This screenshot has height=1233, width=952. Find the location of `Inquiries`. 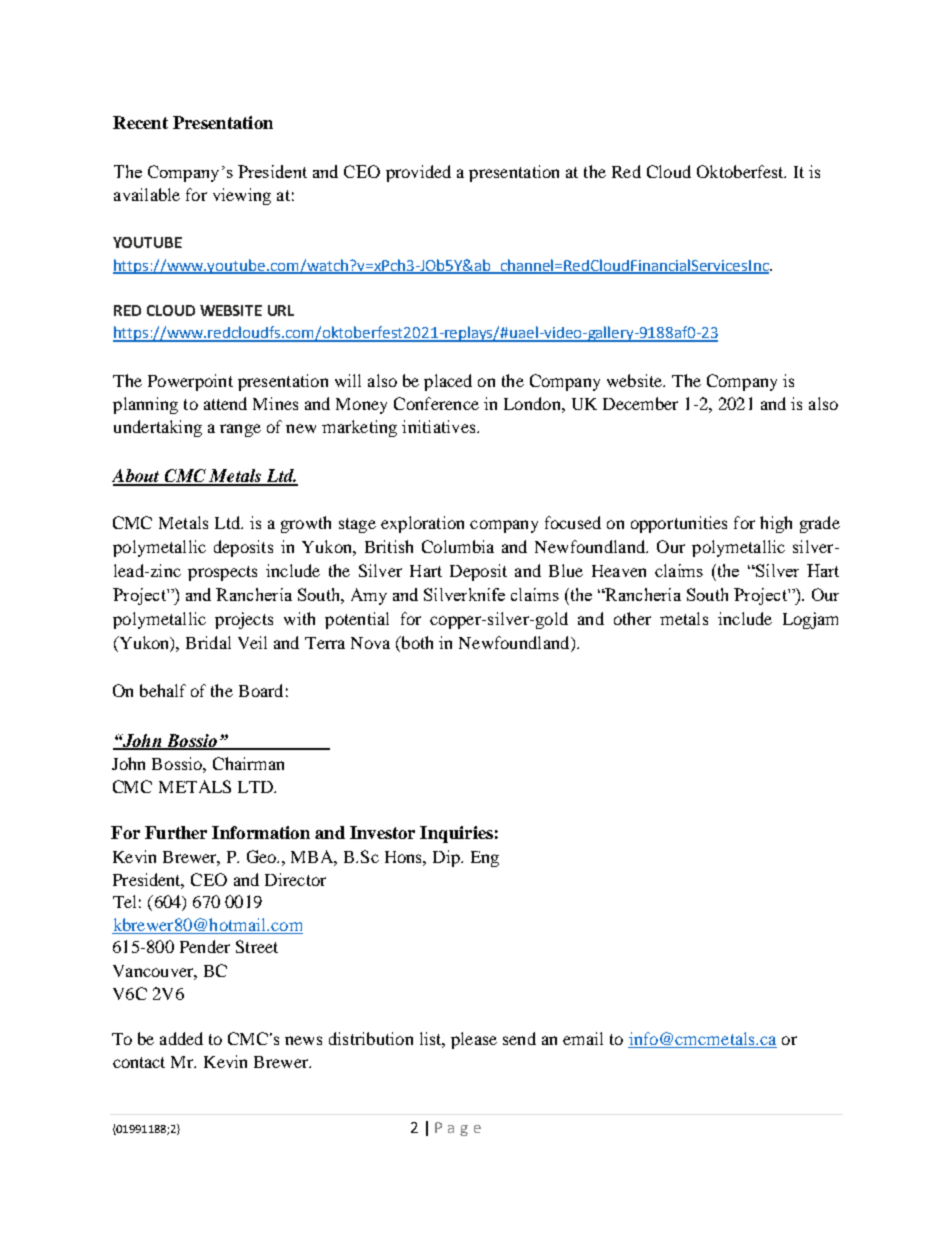

Inquiries is located at coordinates (456, 834).
